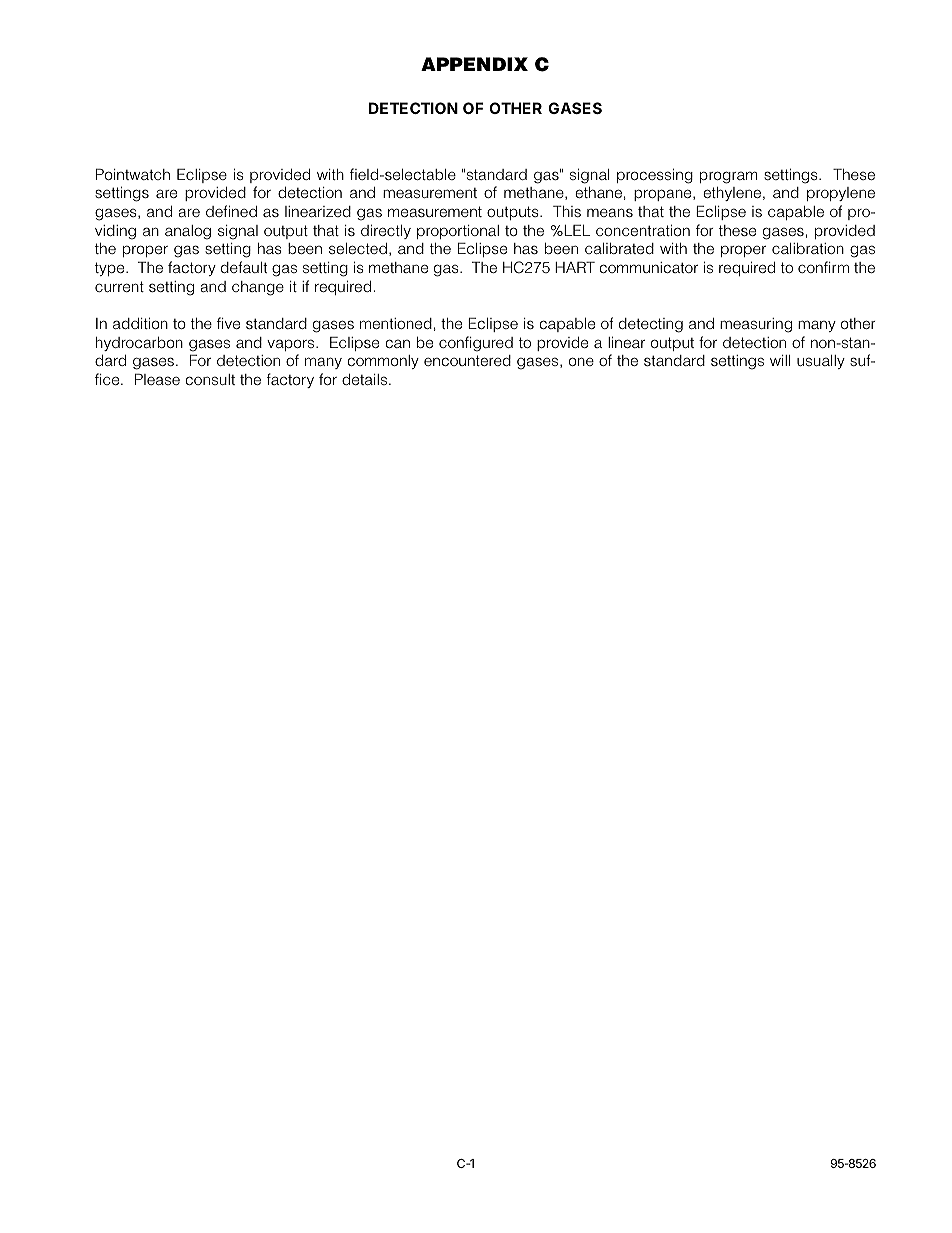 The height and width of the image is (1233, 952). What do you see at coordinates (231, 211) in the image?
I see `defined` at bounding box center [231, 211].
